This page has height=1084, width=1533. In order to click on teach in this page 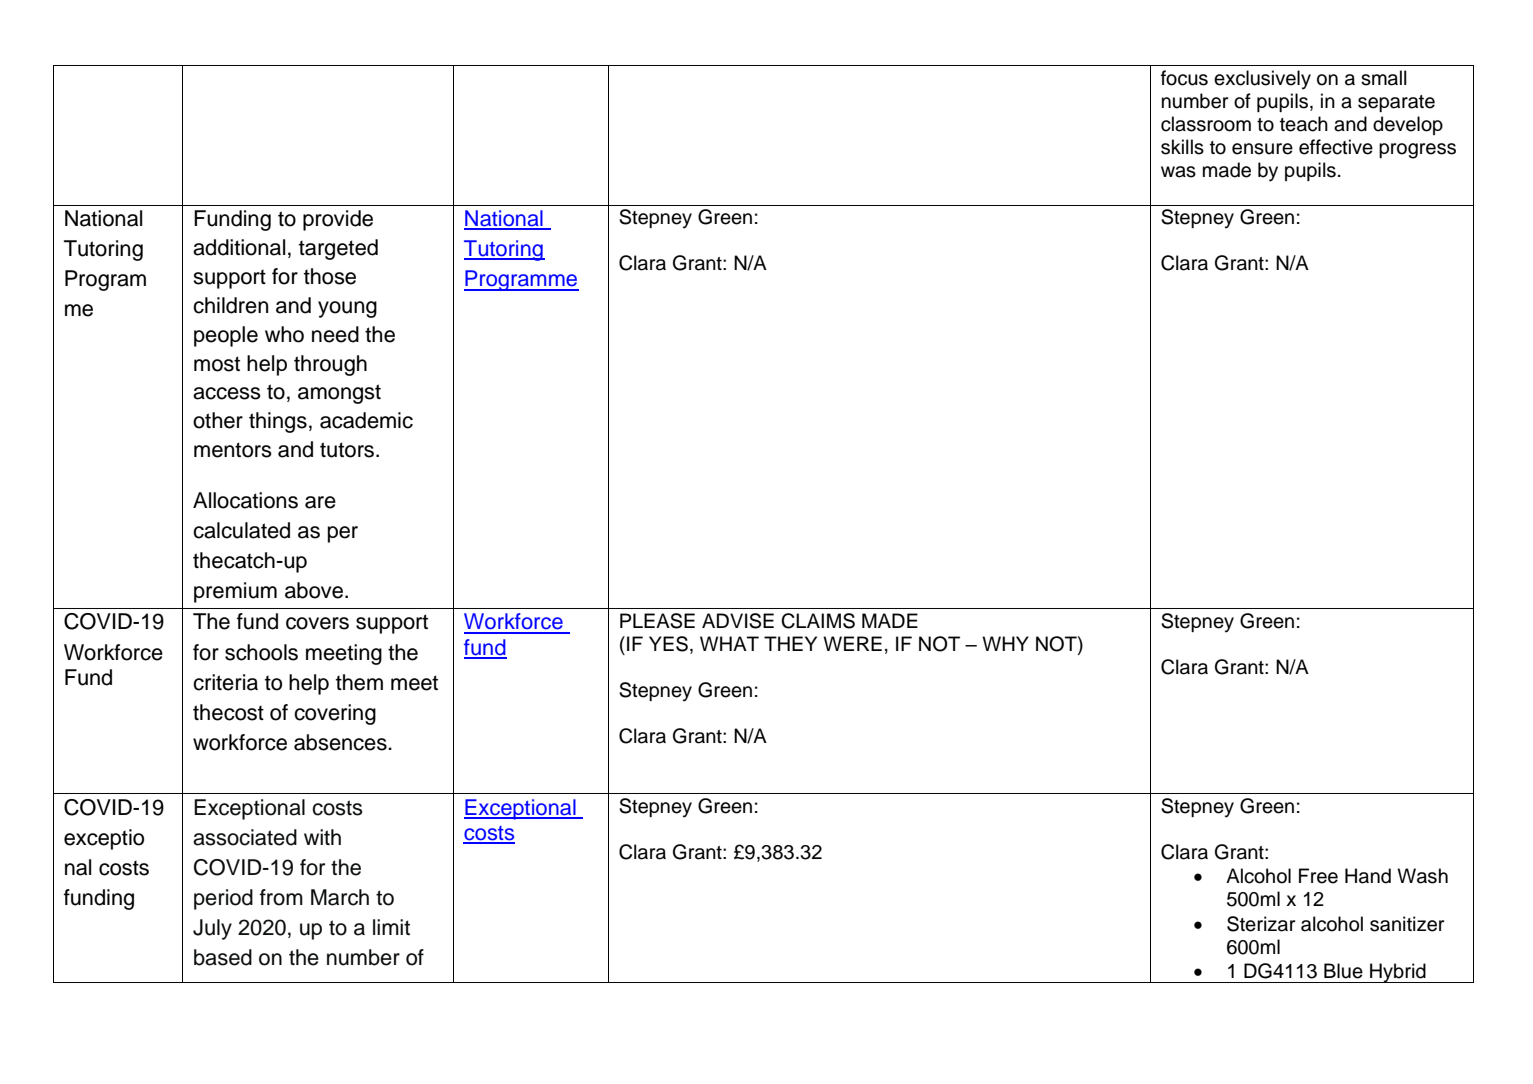, I will do `click(1304, 124)`.
